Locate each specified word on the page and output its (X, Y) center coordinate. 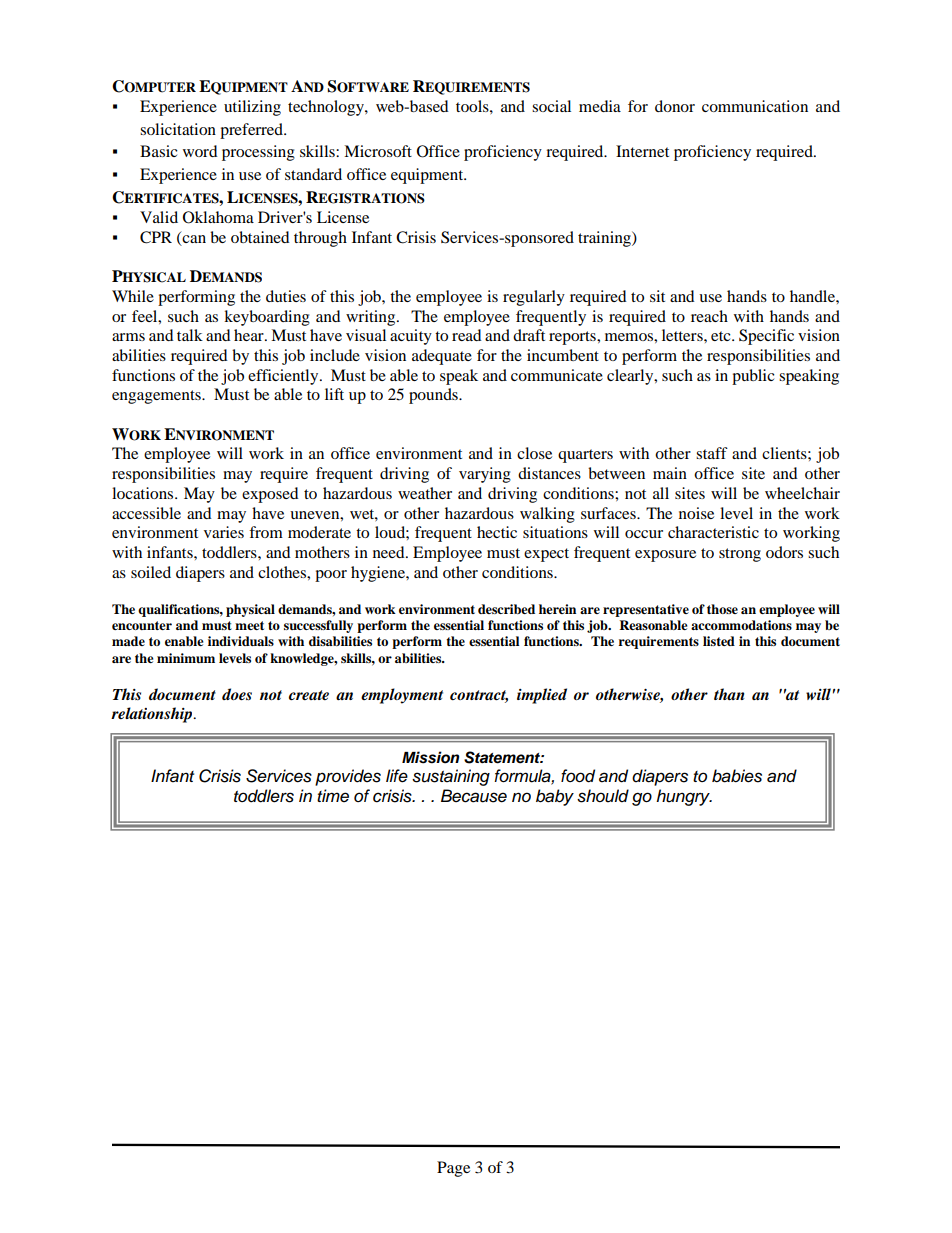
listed (719, 641)
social (551, 106)
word (200, 151)
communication (755, 106)
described (506, 609)
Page (453, 1169)
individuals (241, 641)
